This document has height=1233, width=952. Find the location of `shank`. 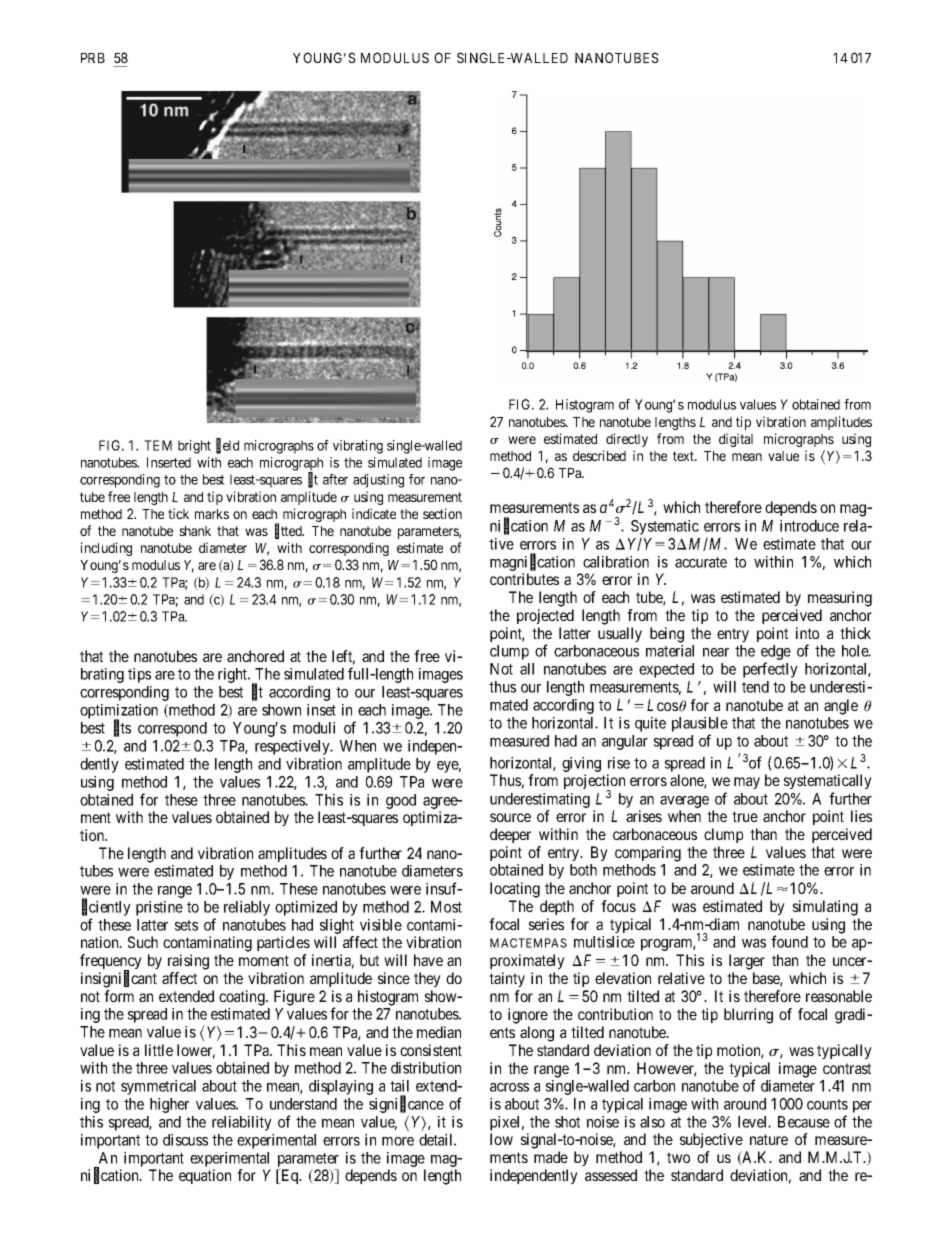

shank is located at coordinates (195, 531).
